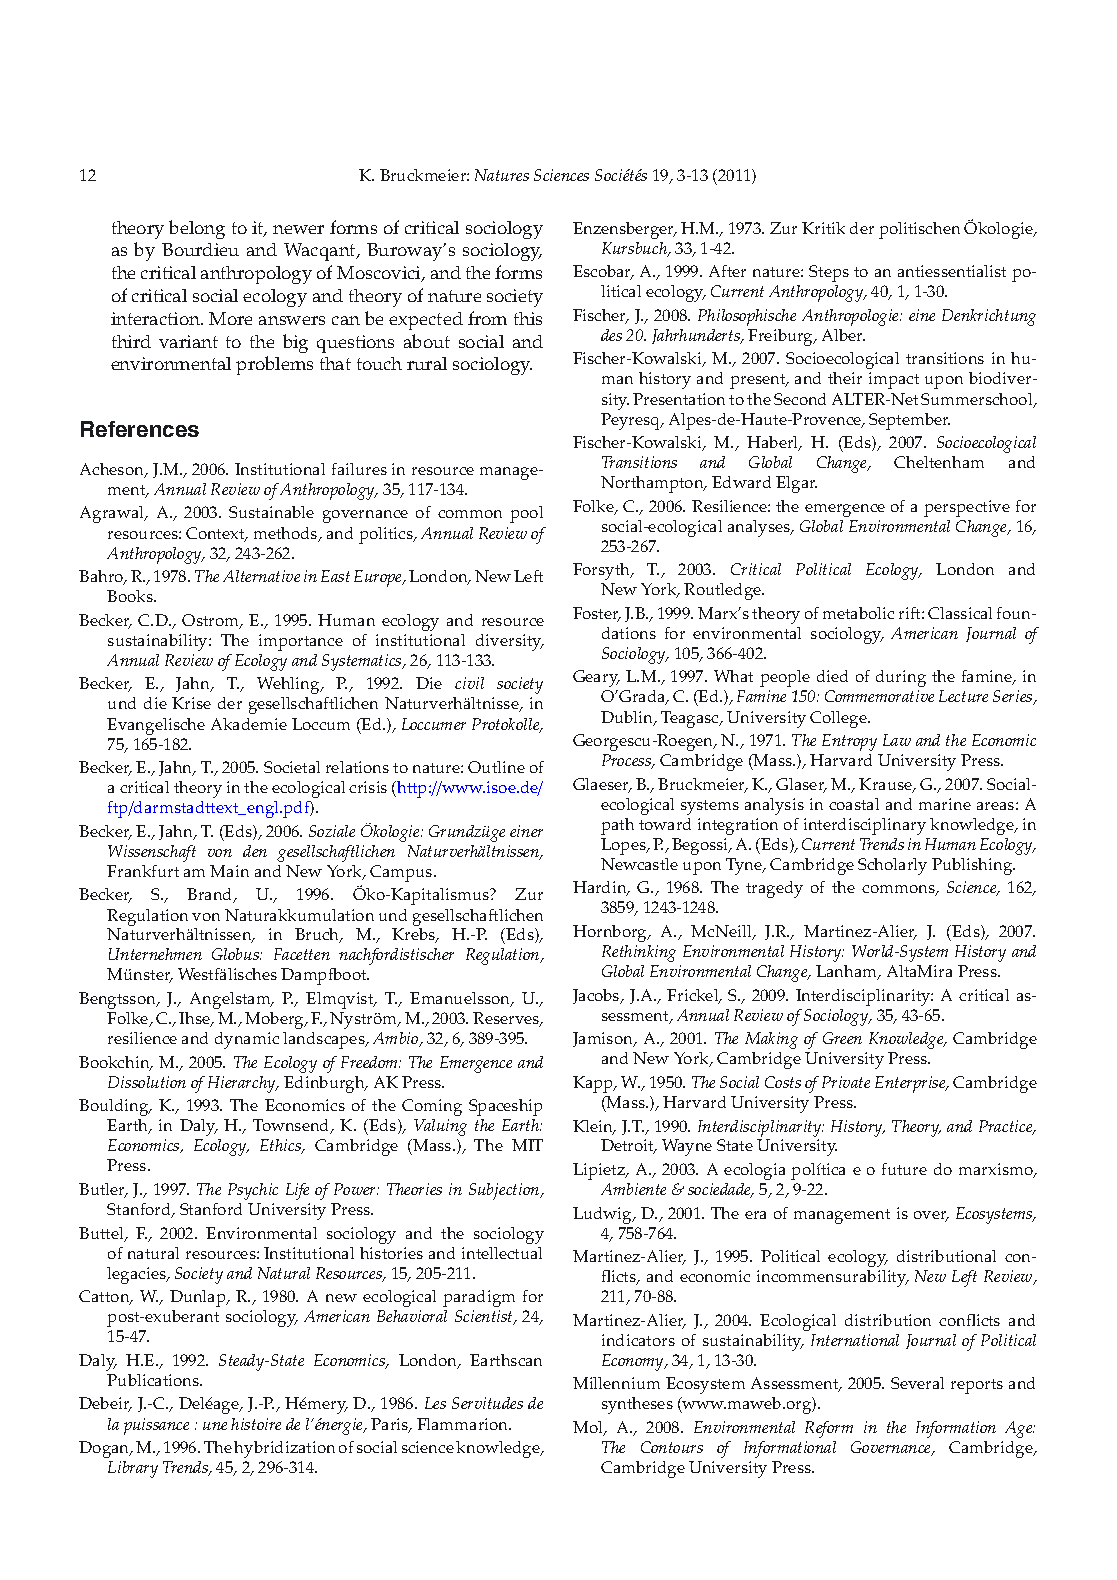 The image size is (1117, 1580). What do you see at coordinates (917, 1383) in the screenshot?
I see `Several` at bounding box center [917, 1383].
